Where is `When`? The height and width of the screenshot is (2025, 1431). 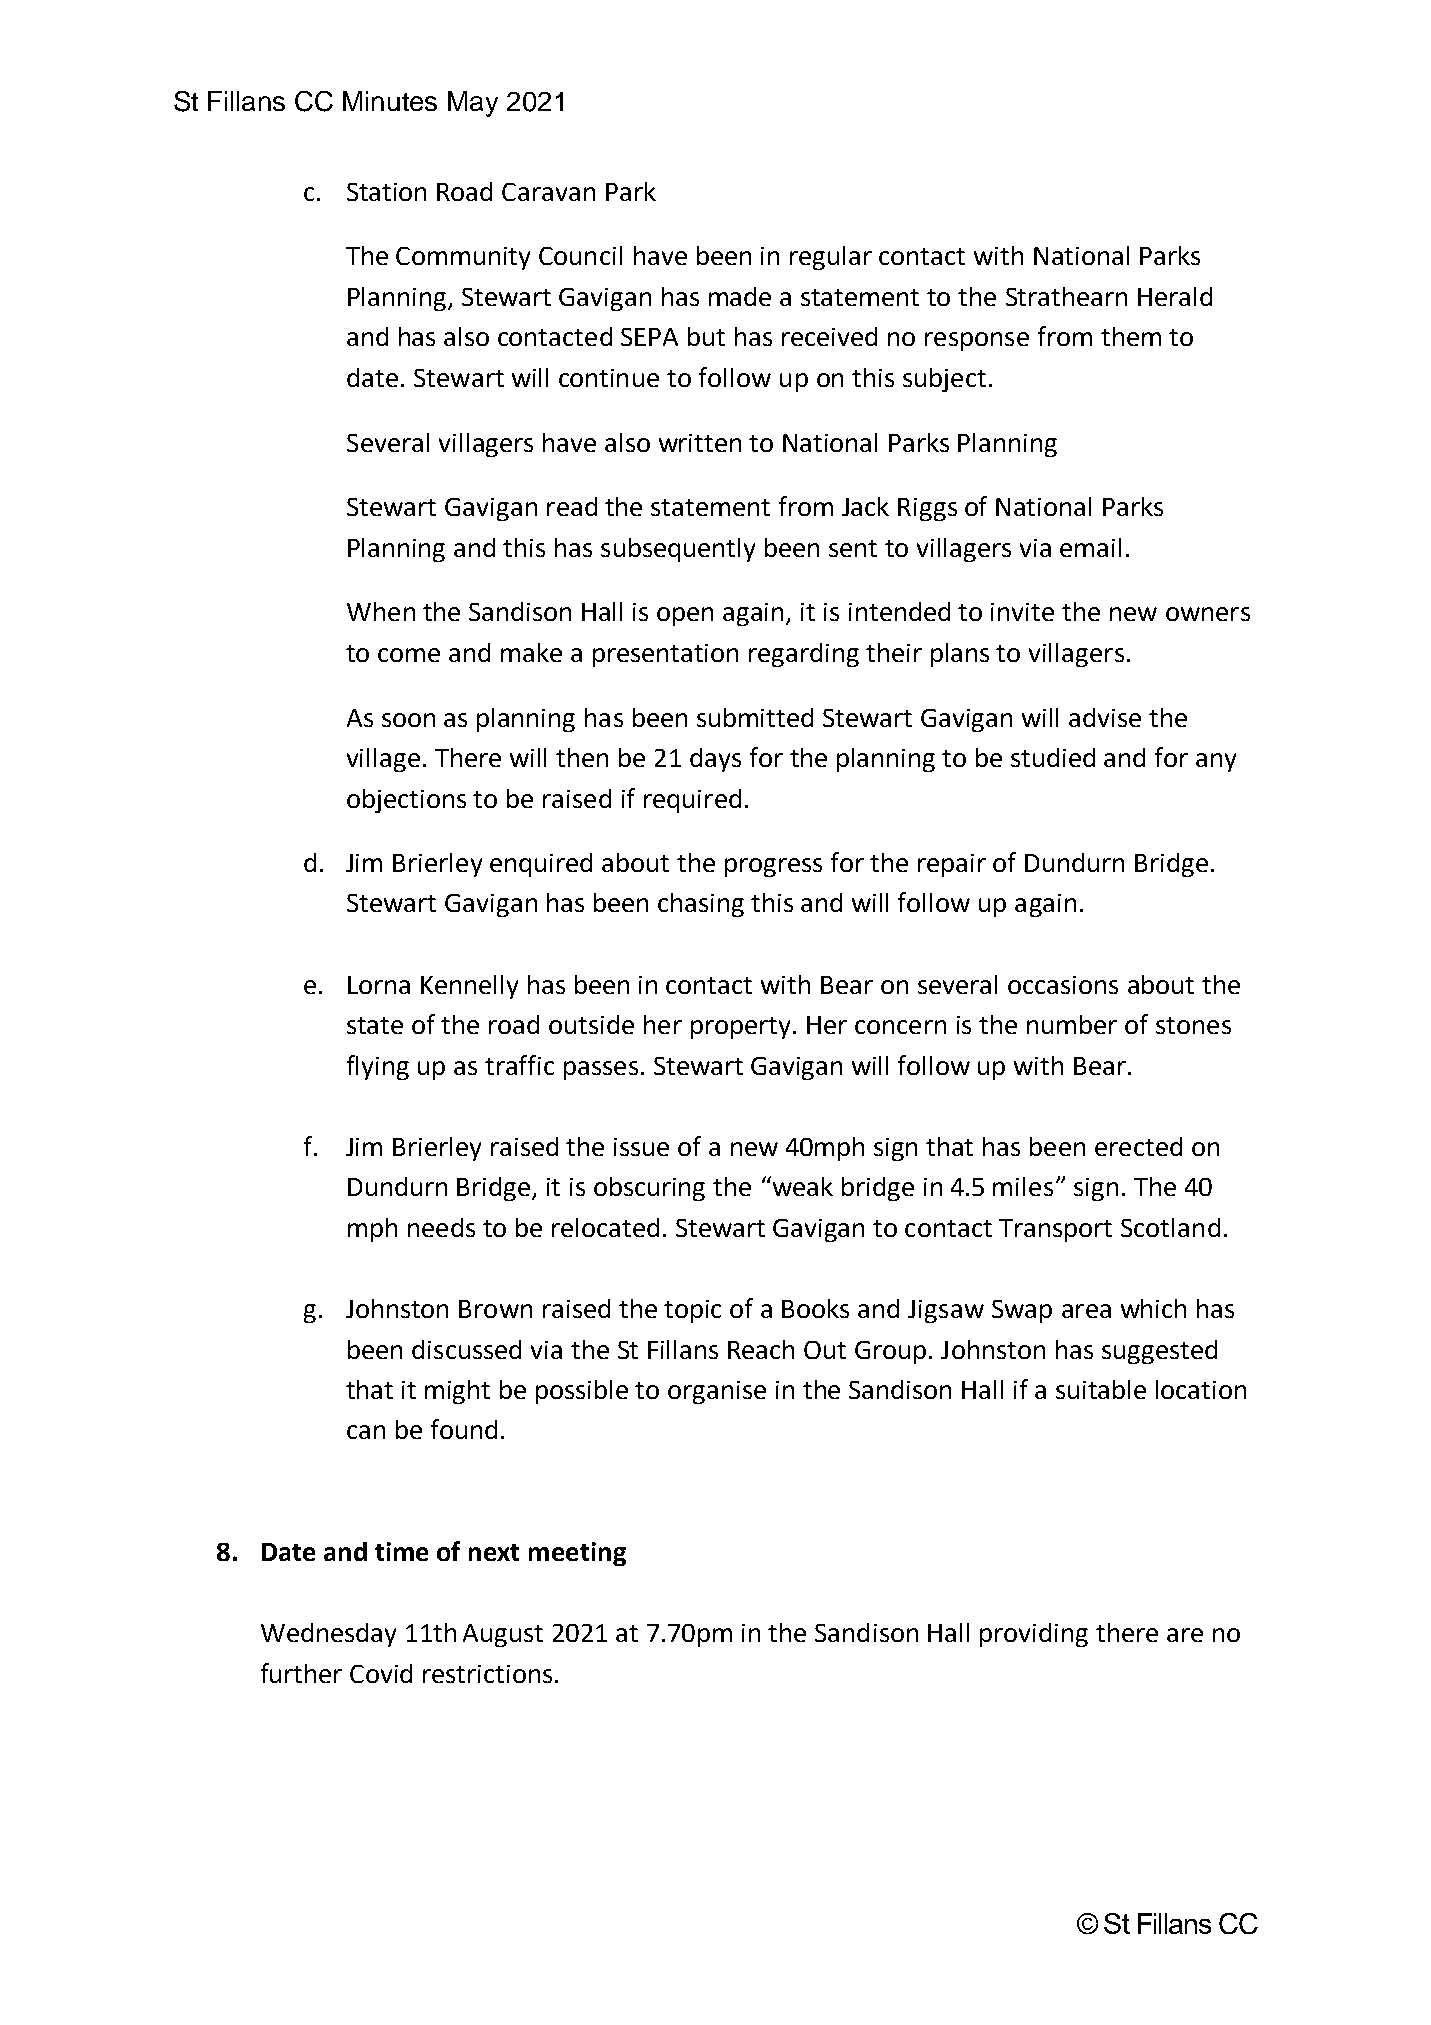 When is located at coordinates (381, 611).
